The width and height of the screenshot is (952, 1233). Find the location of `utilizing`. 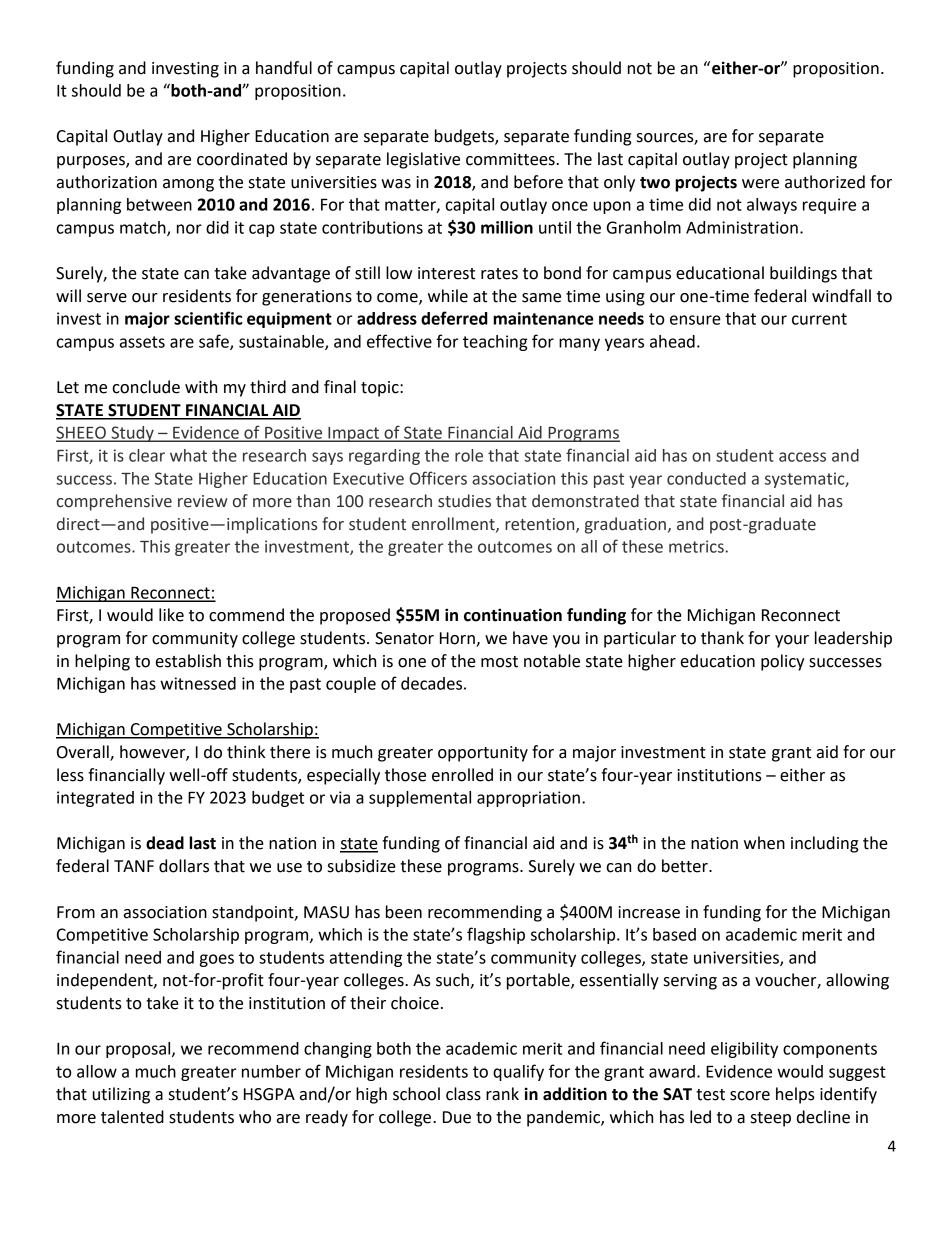

utilizing is located at coordinates (121, 1095).
